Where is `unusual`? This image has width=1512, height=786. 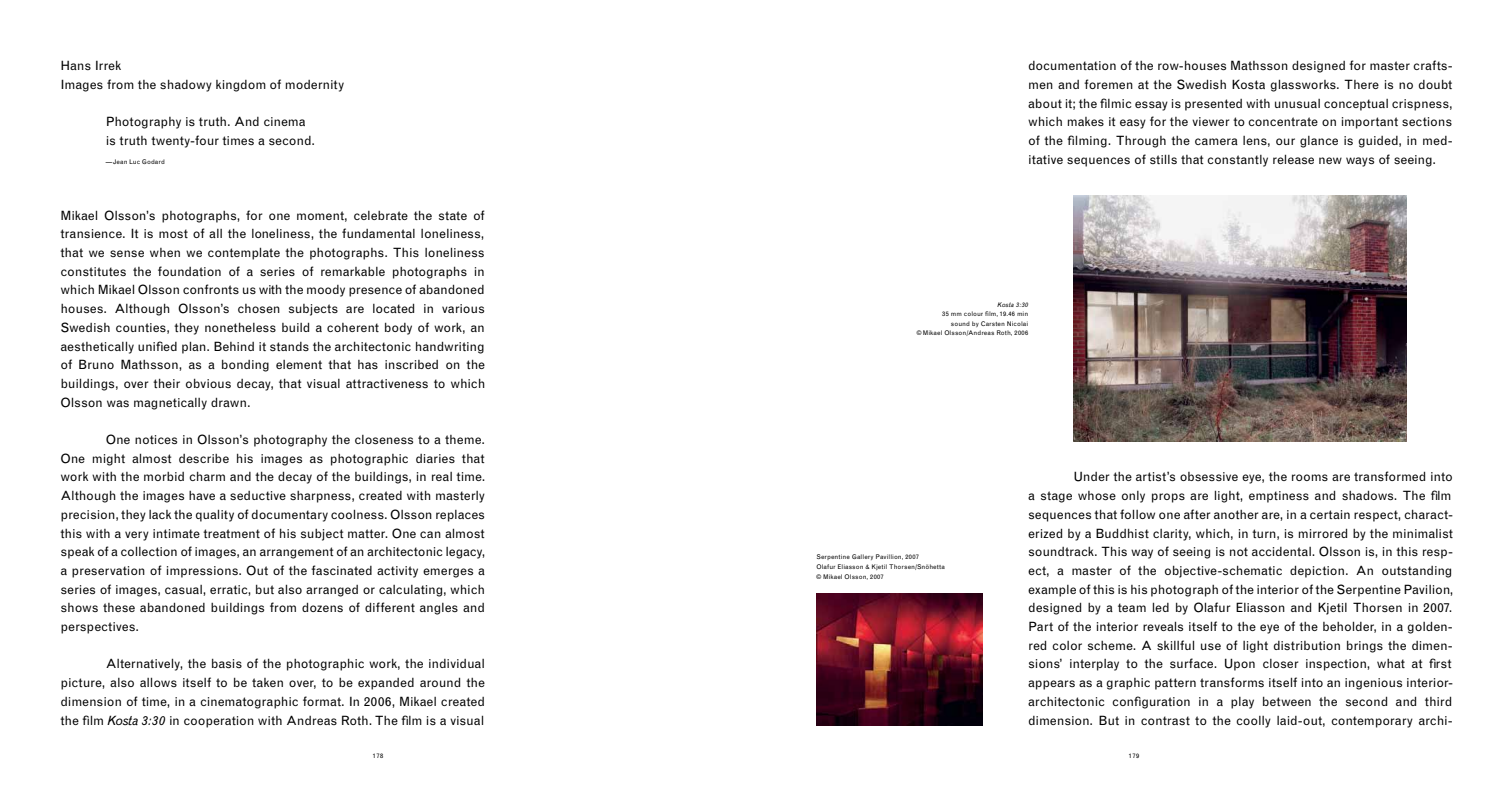
unusual is located at coordinates (1297, 104).
